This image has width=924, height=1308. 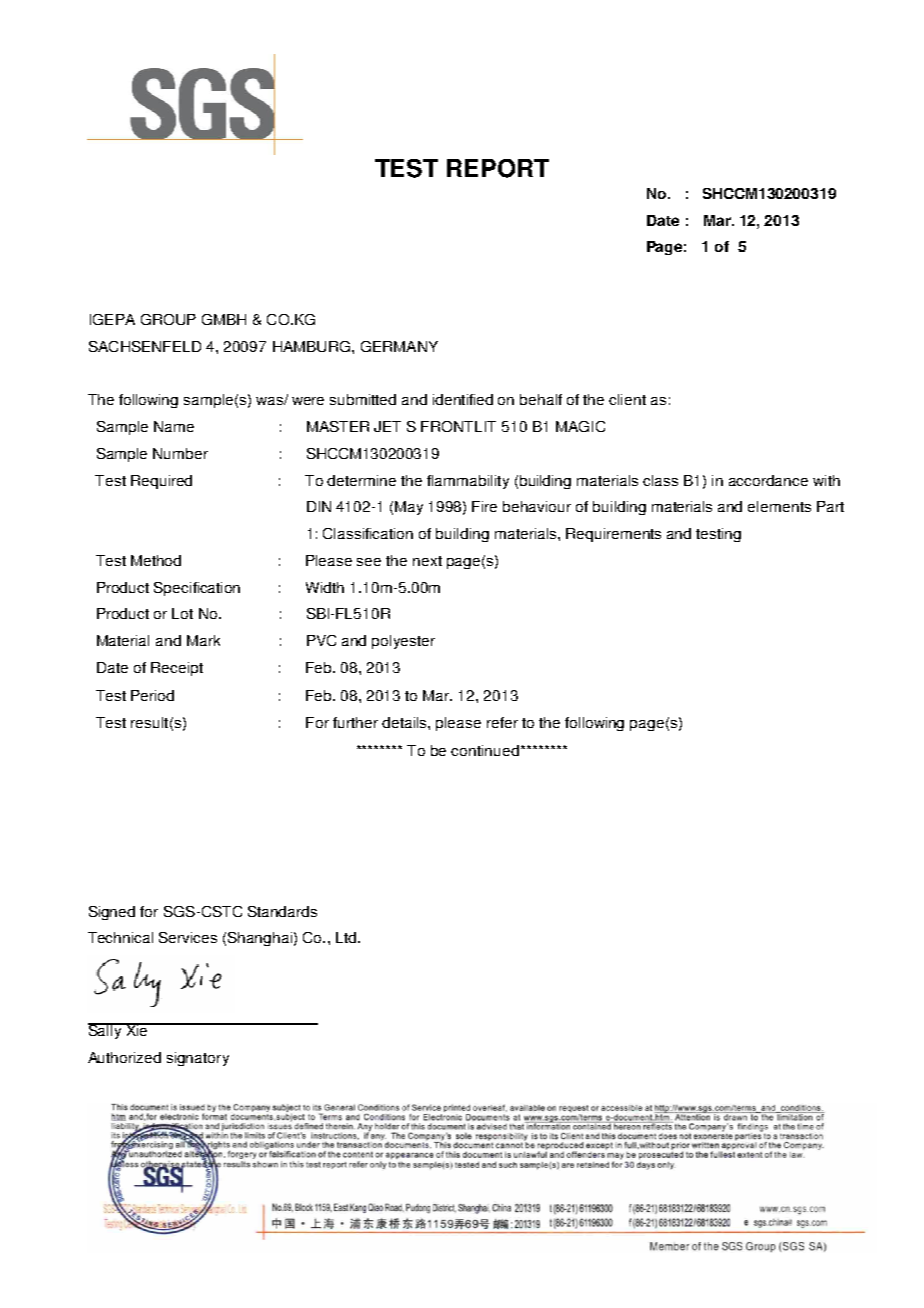 I want to click on client, so click(x=627, y=399).
